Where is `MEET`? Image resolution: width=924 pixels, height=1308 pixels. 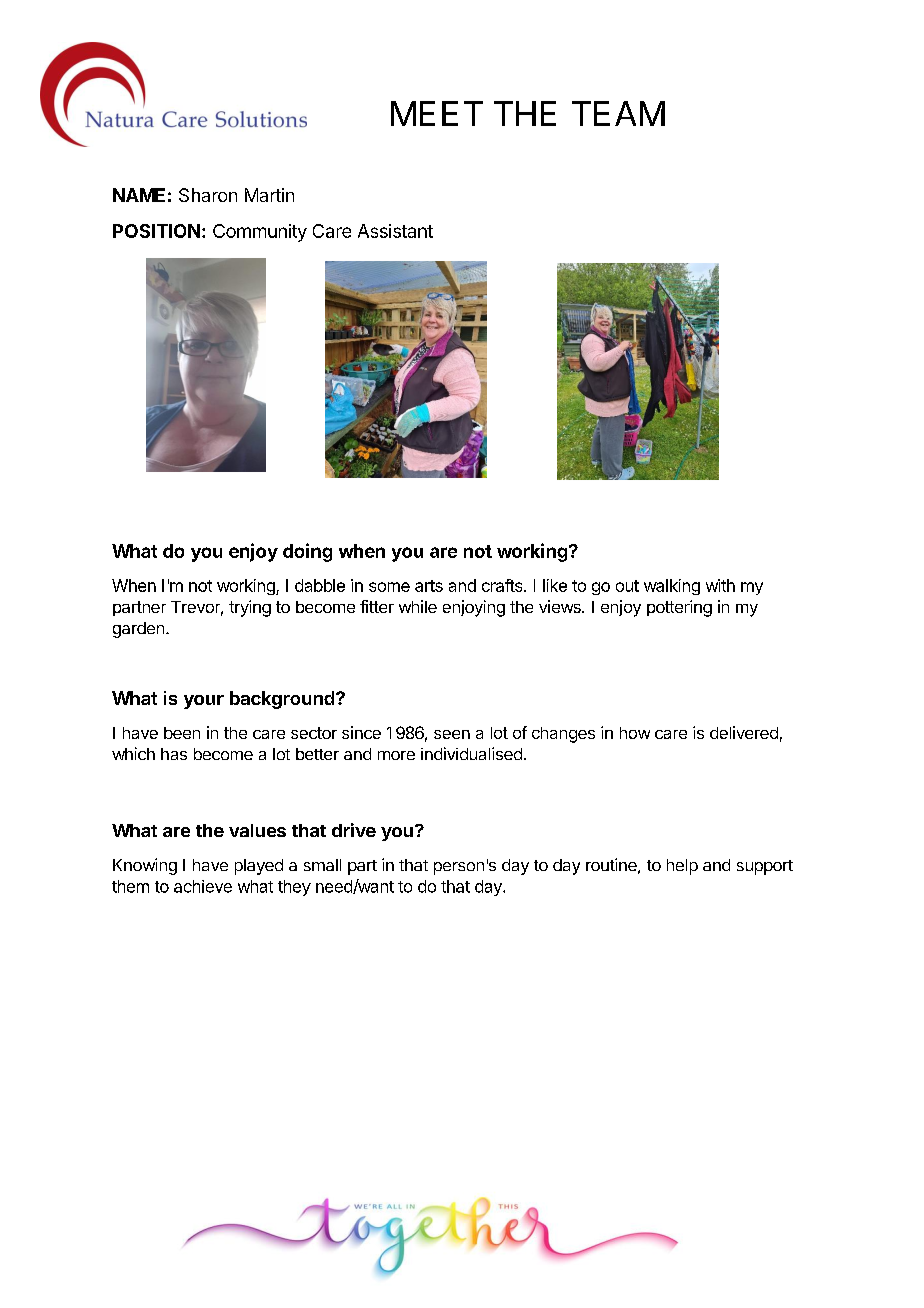 MEET is located at coordinates (437, 113).
